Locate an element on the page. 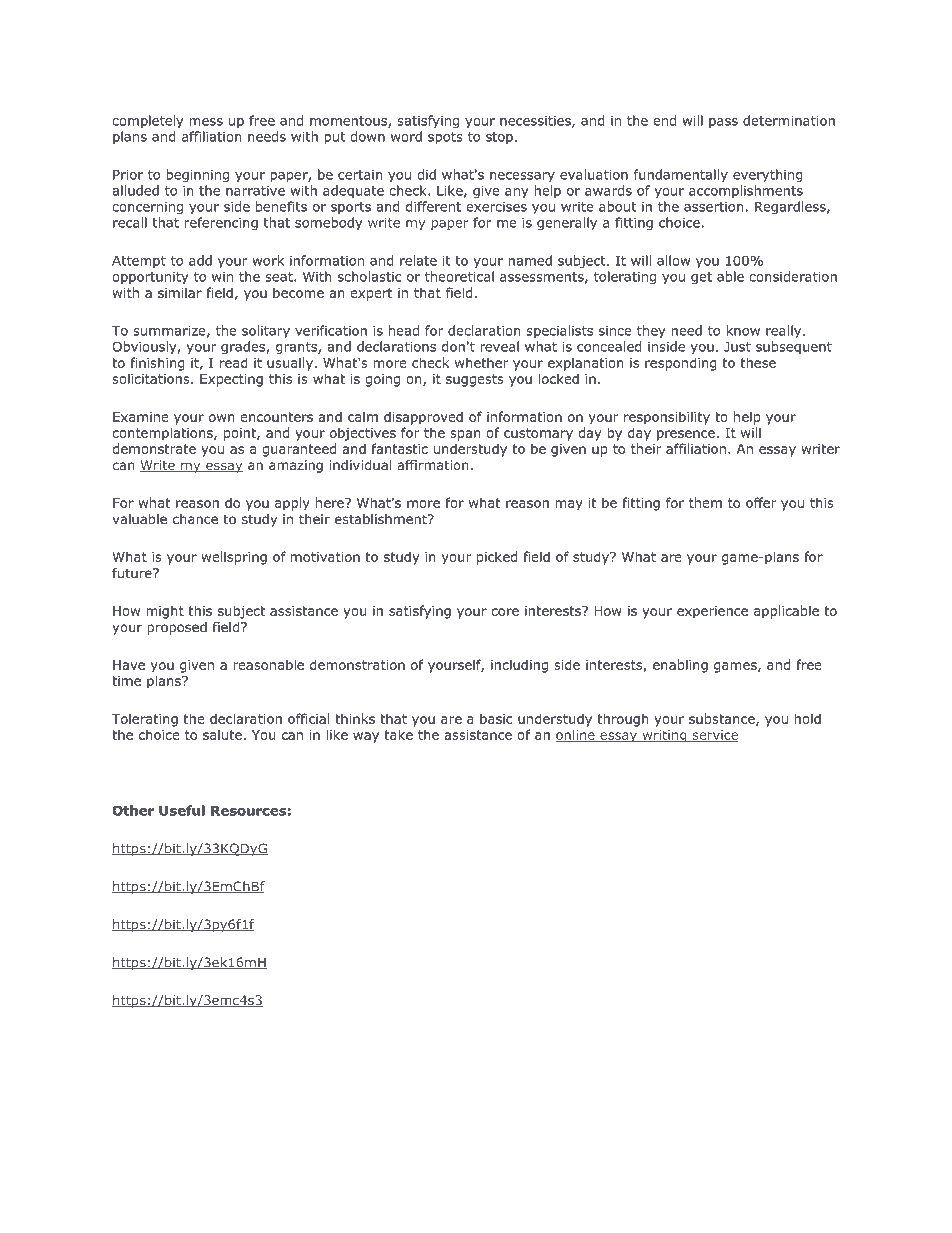  Useful is located at coordinates (182, 810).
